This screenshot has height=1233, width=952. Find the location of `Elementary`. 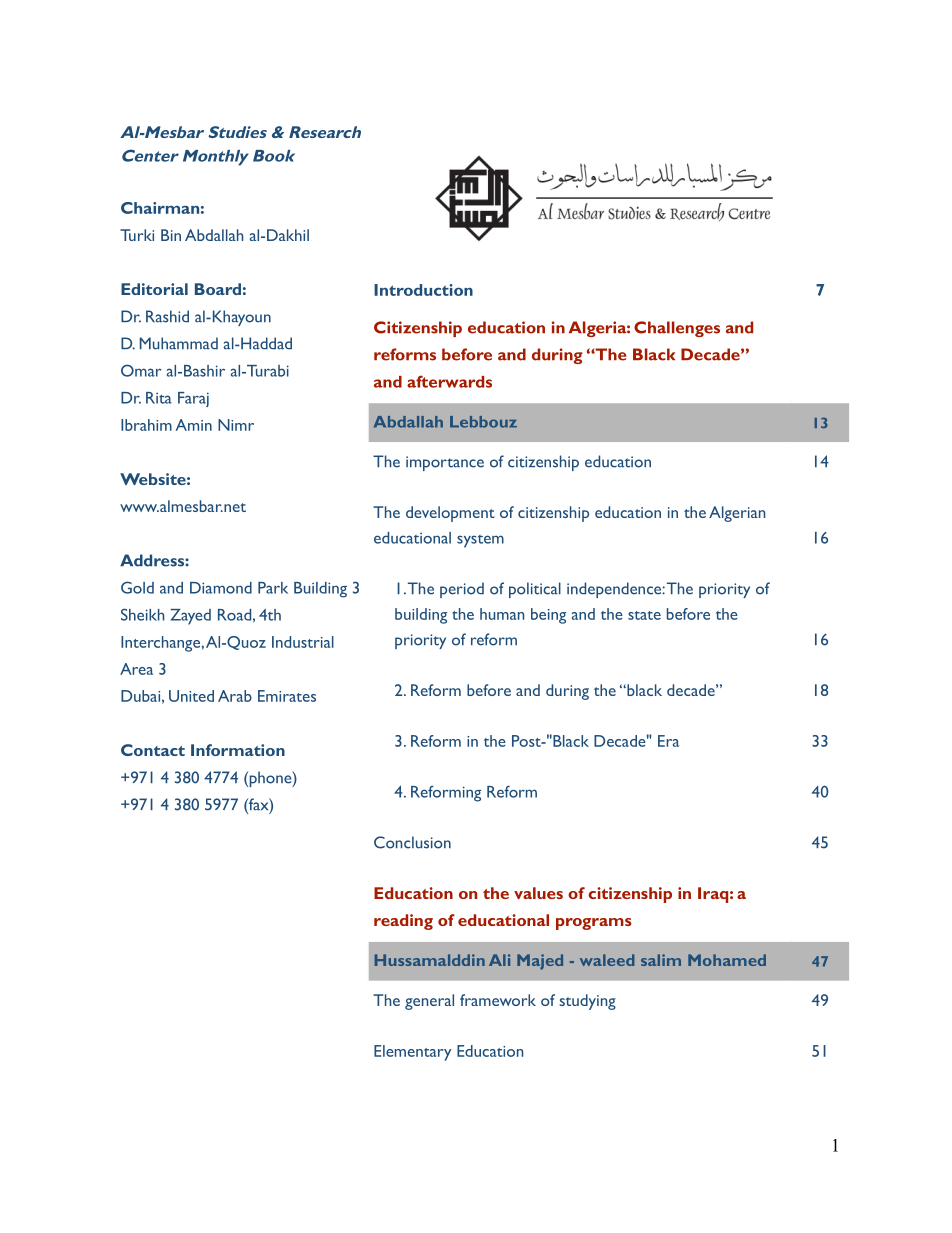

Elementary is located at coordinates (412, 1053).
